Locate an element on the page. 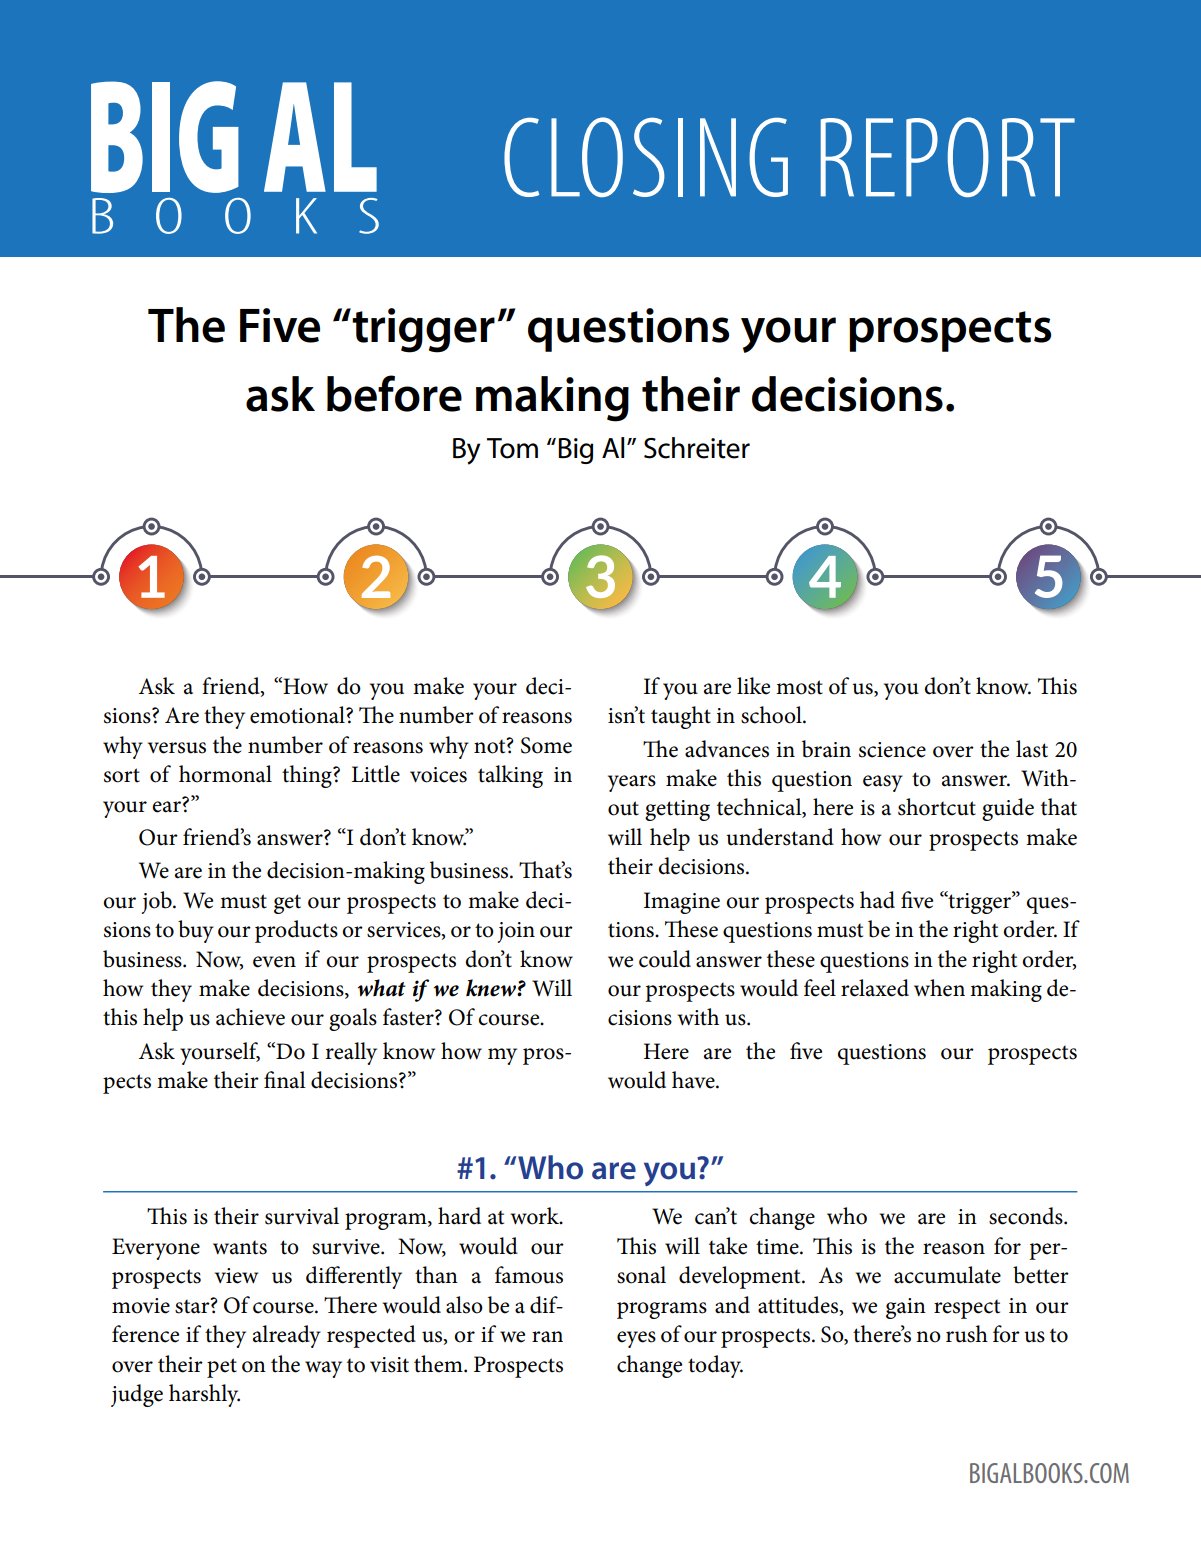 This image has width=1201, height=1554. before is located at coordinates (394, 393).
